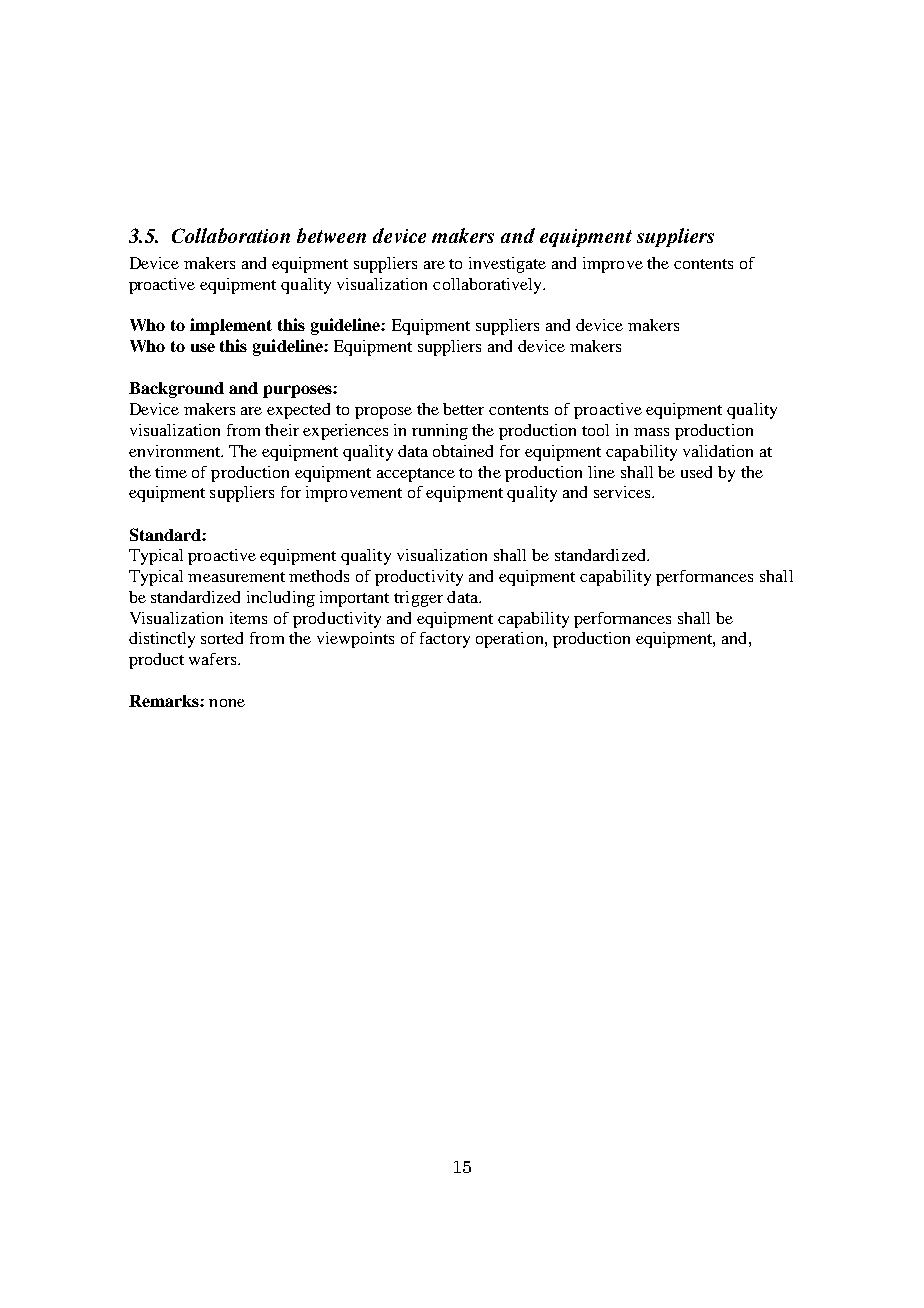  Describe the element at coordinates (418, 599) in the screenshot. I see `trigger` at that location.
